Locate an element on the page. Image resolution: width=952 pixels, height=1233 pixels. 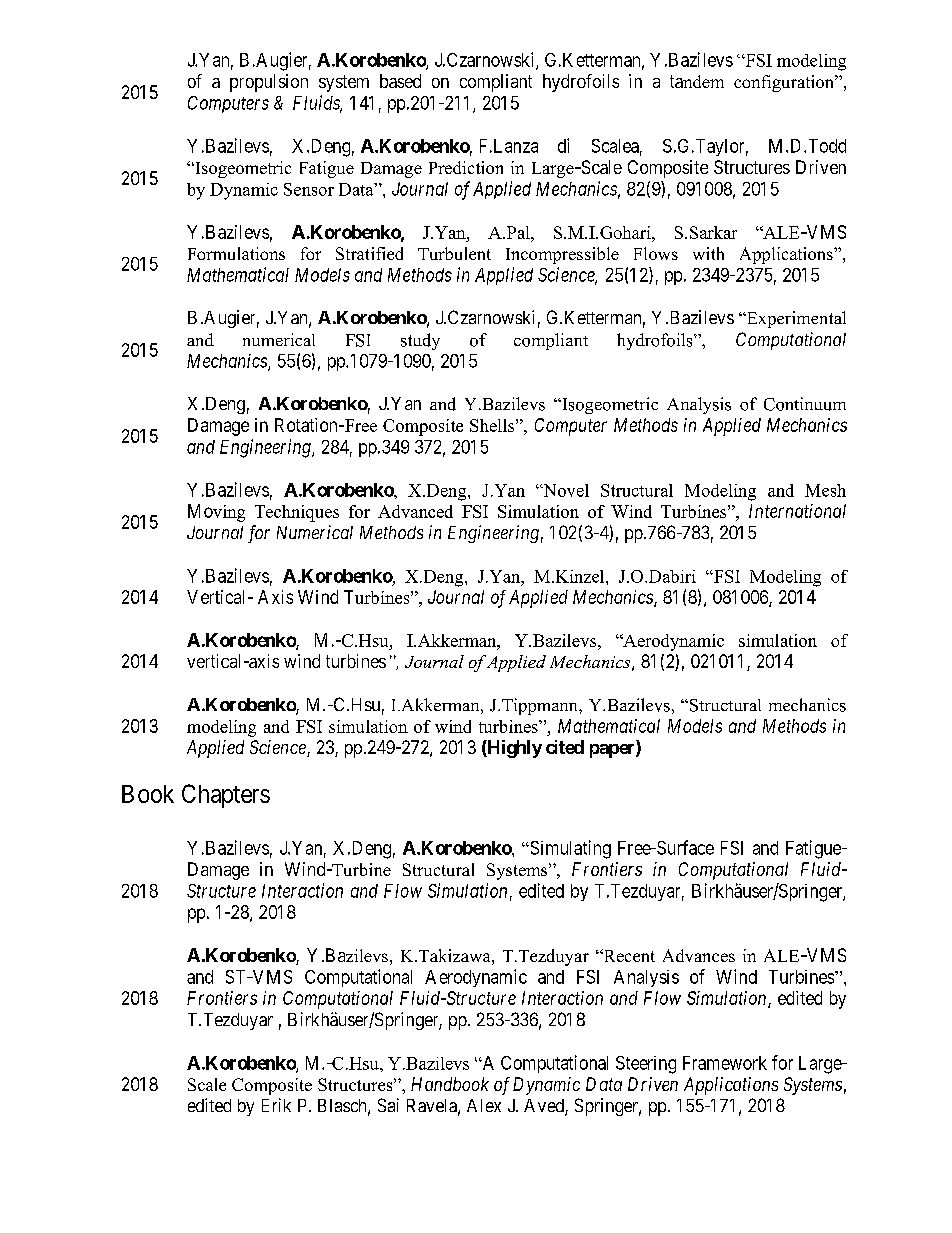
study is located at coordinates (420, 341).
